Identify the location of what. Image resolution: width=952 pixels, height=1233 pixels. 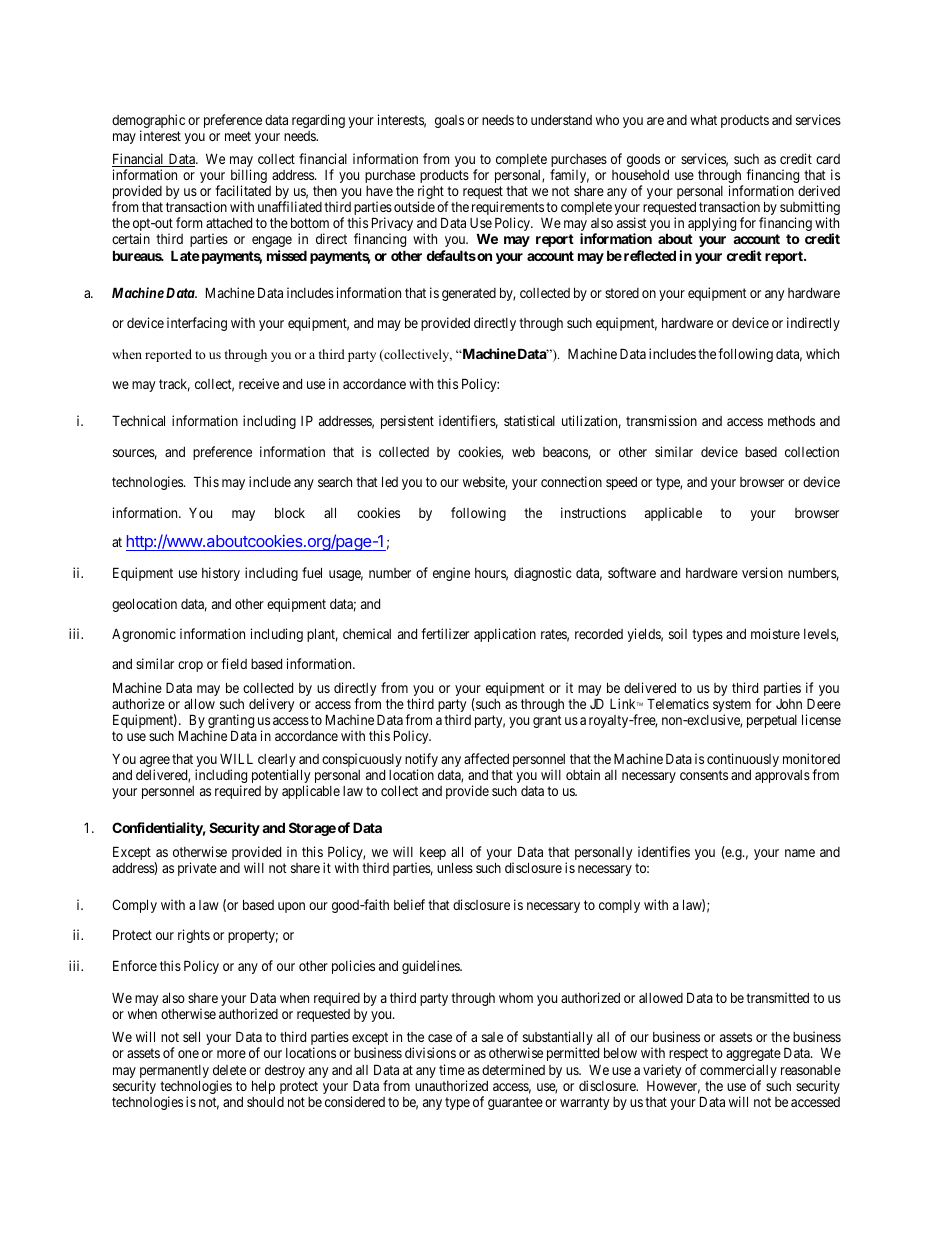
(703, 119).
